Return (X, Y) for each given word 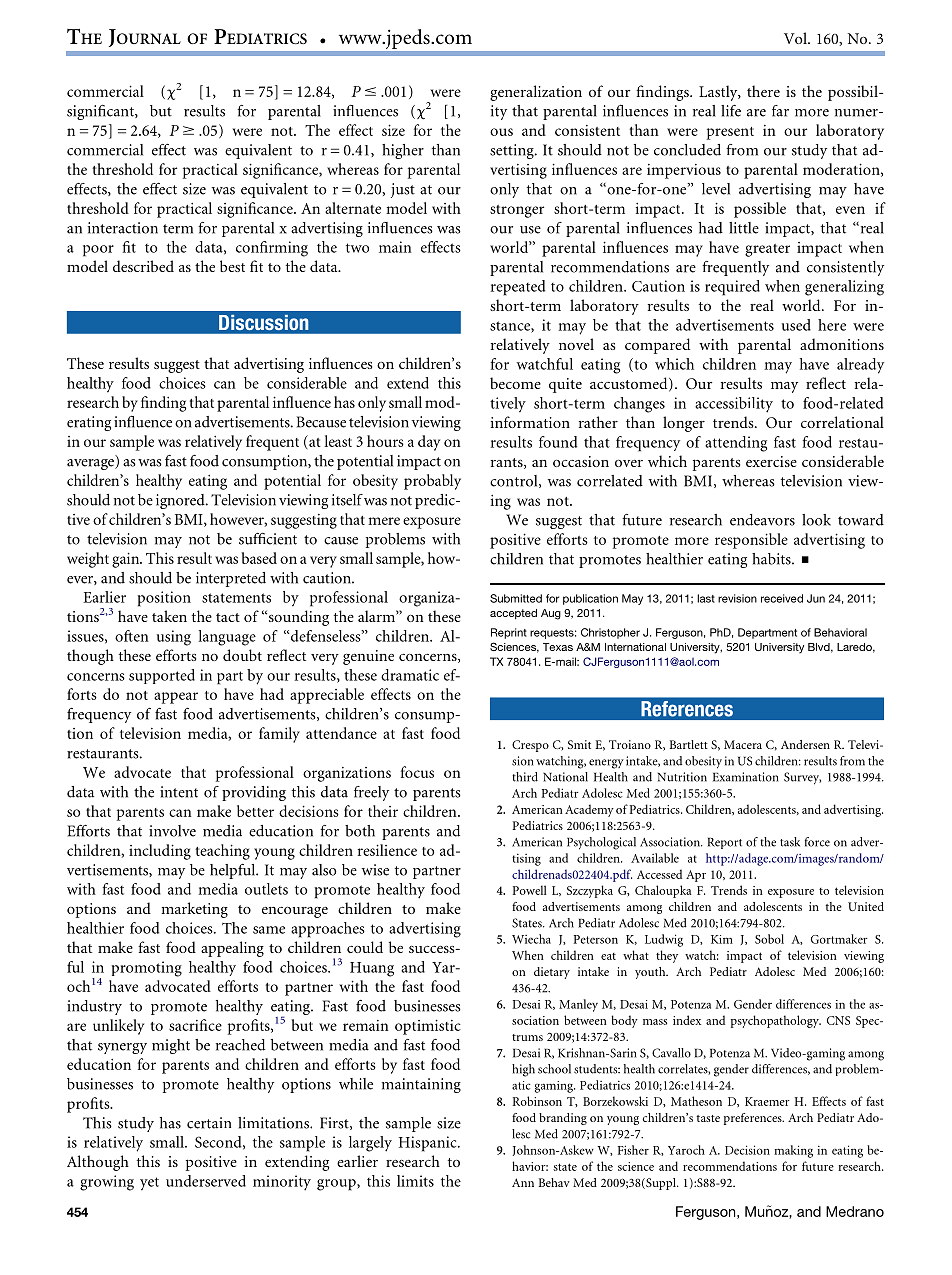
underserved (206, 1181)
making (793, 1151)
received (782, 598)
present (730, 133)
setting (513, 151)
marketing (194, 910)
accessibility (734, 405)
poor (98, 251)
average (91, 464)
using (174, 638)
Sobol (769, 939)
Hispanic (429, 1144)
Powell (530, 890)
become (515, 383)
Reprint (509, 633)
